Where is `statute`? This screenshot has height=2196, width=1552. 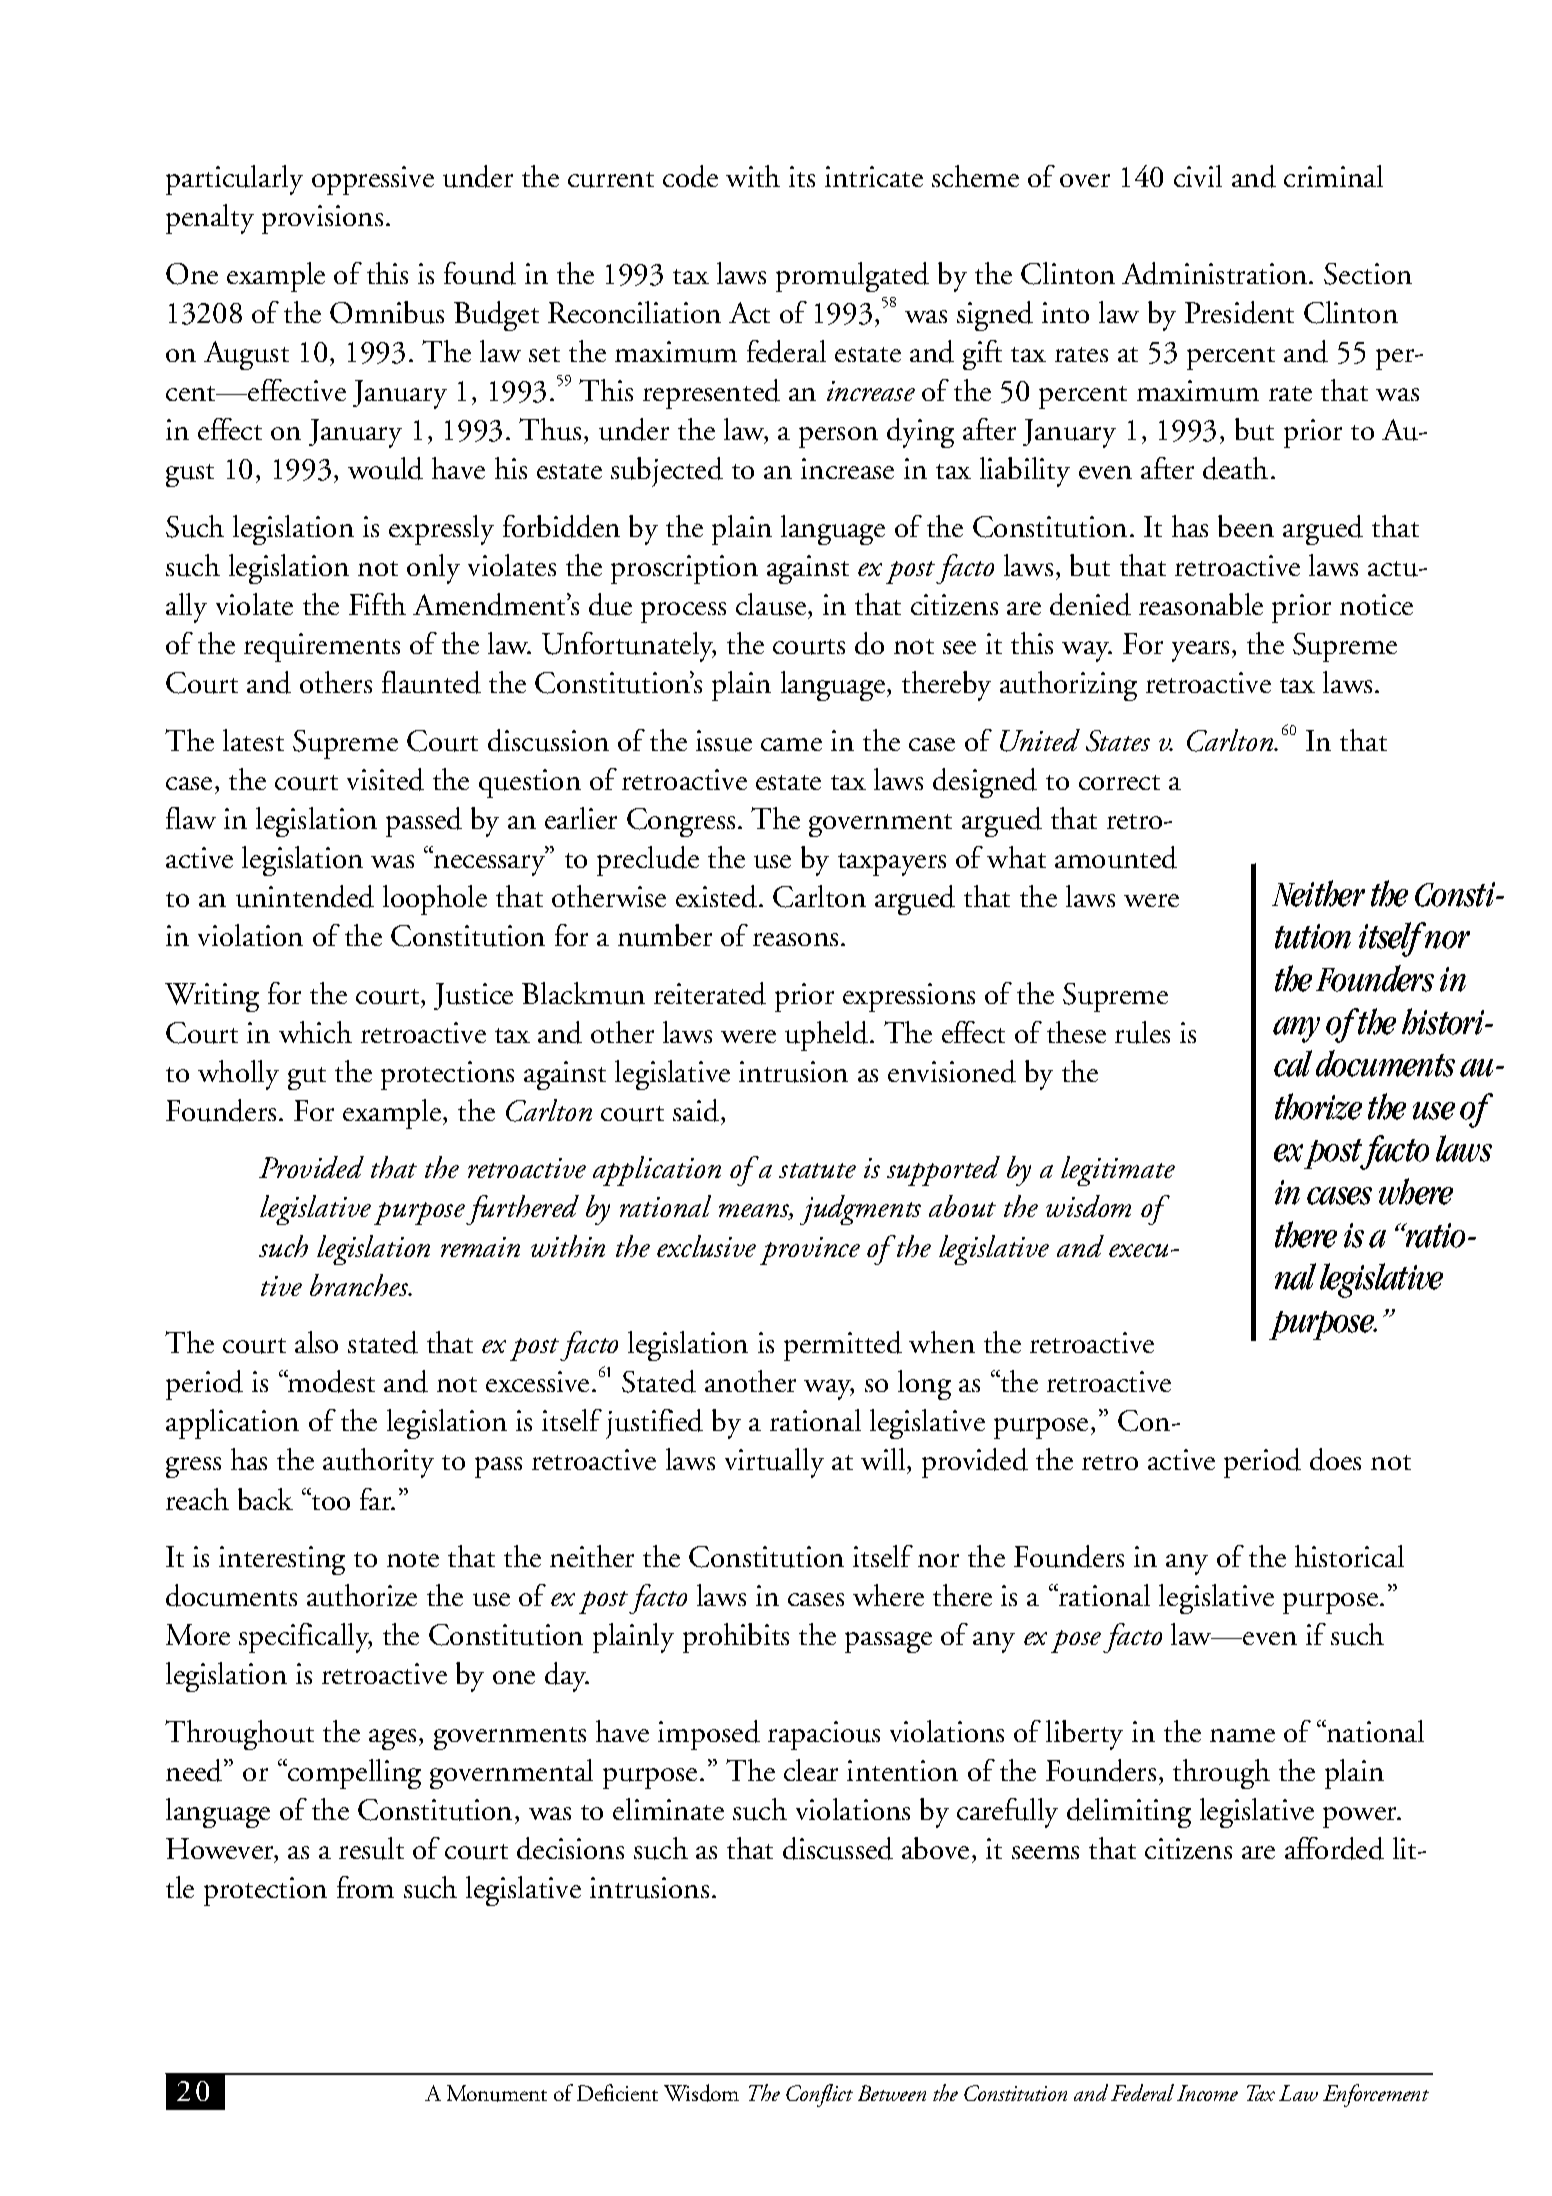 statute is located at coordinates (817, 1170).
